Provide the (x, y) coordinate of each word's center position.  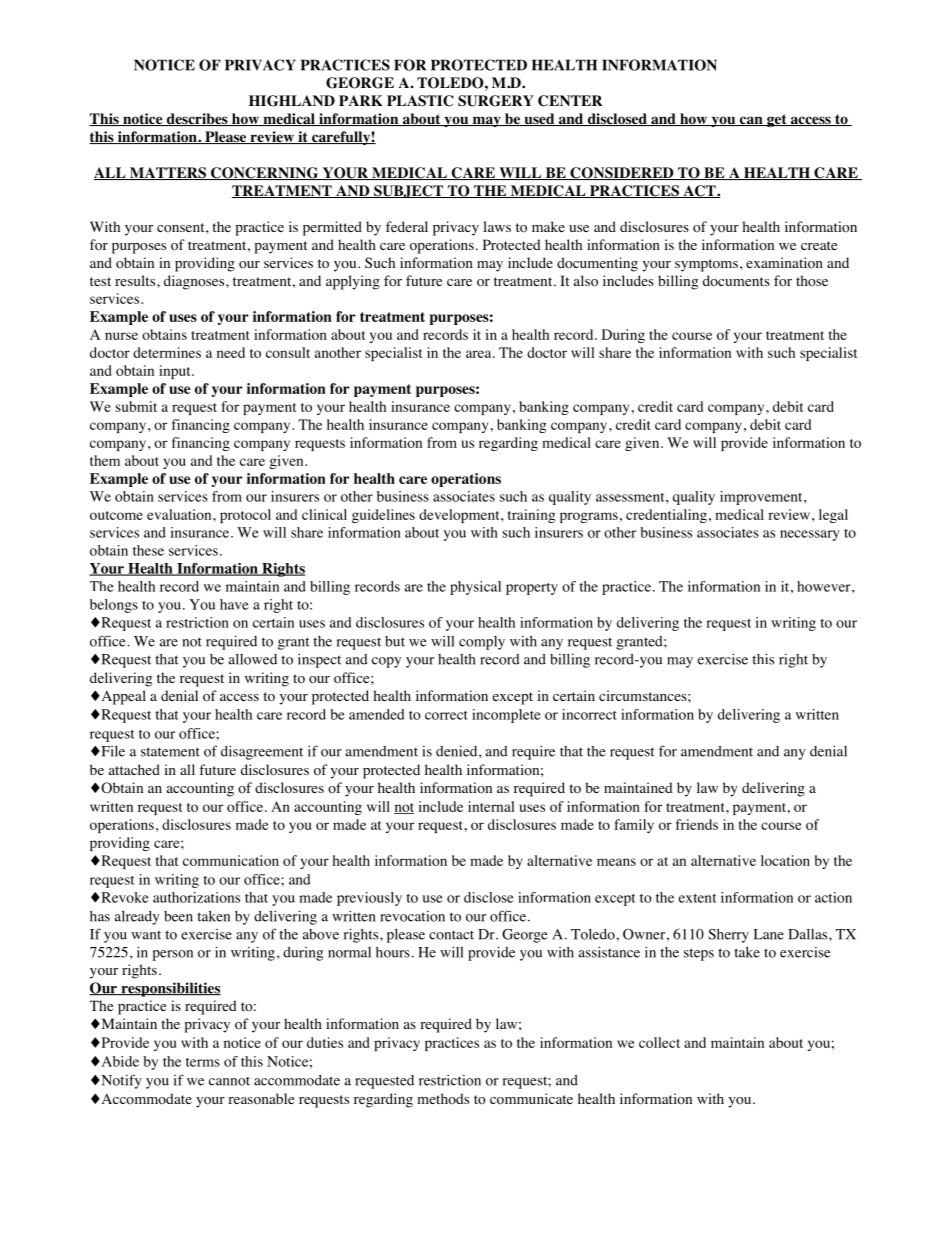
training (531, 516)
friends (697, 824)
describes (197, 119)
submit (136, 406)
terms (203, 1062)
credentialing (666, 516)
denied (458, 751)
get (777, 121)
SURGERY (496, 101)
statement (170, 752)
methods (443, 1099)
